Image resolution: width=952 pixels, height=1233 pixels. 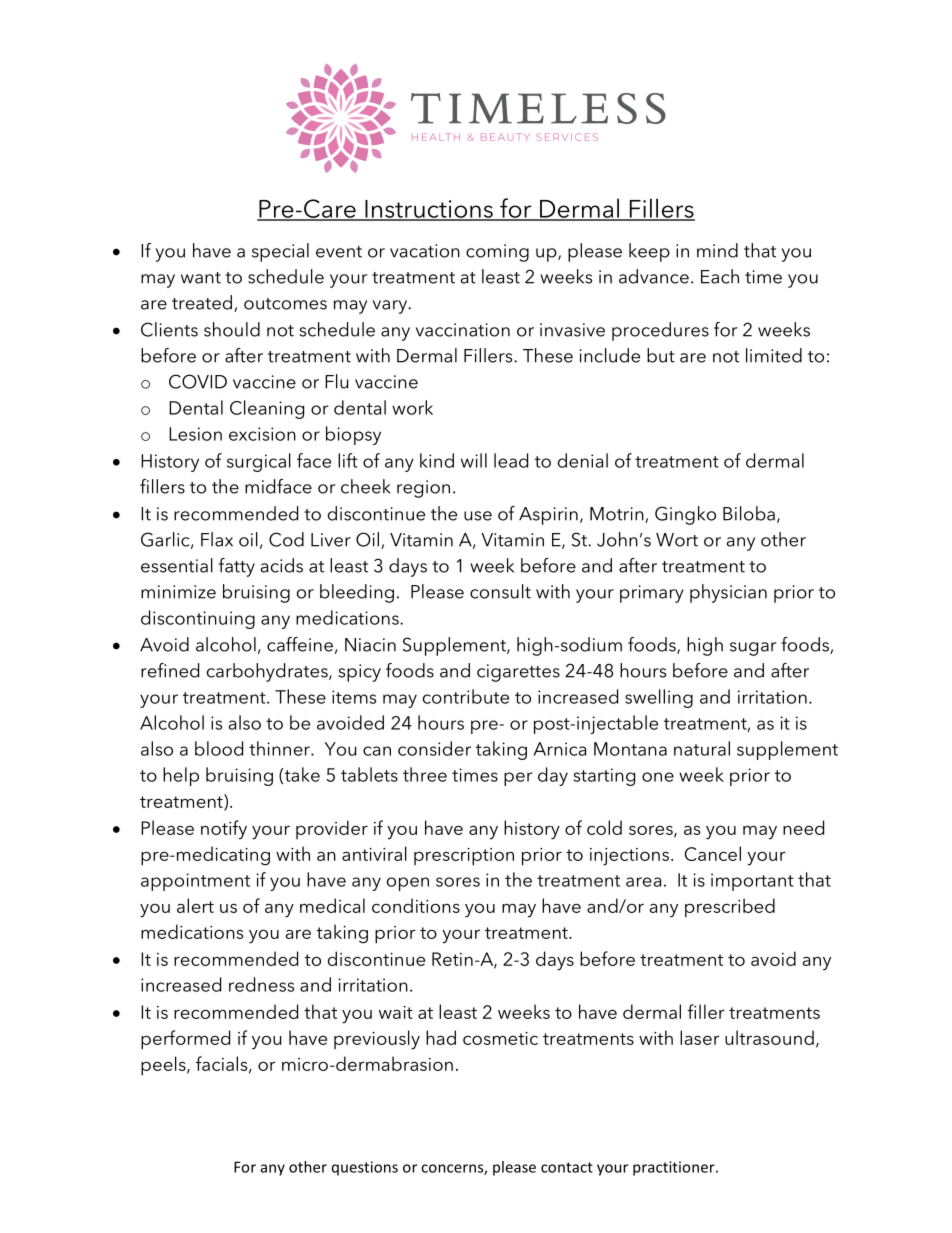 What do you see at coordinates (164, 1066) in the screenshot?
I see `peels` at bounding box center [164, 1066].
